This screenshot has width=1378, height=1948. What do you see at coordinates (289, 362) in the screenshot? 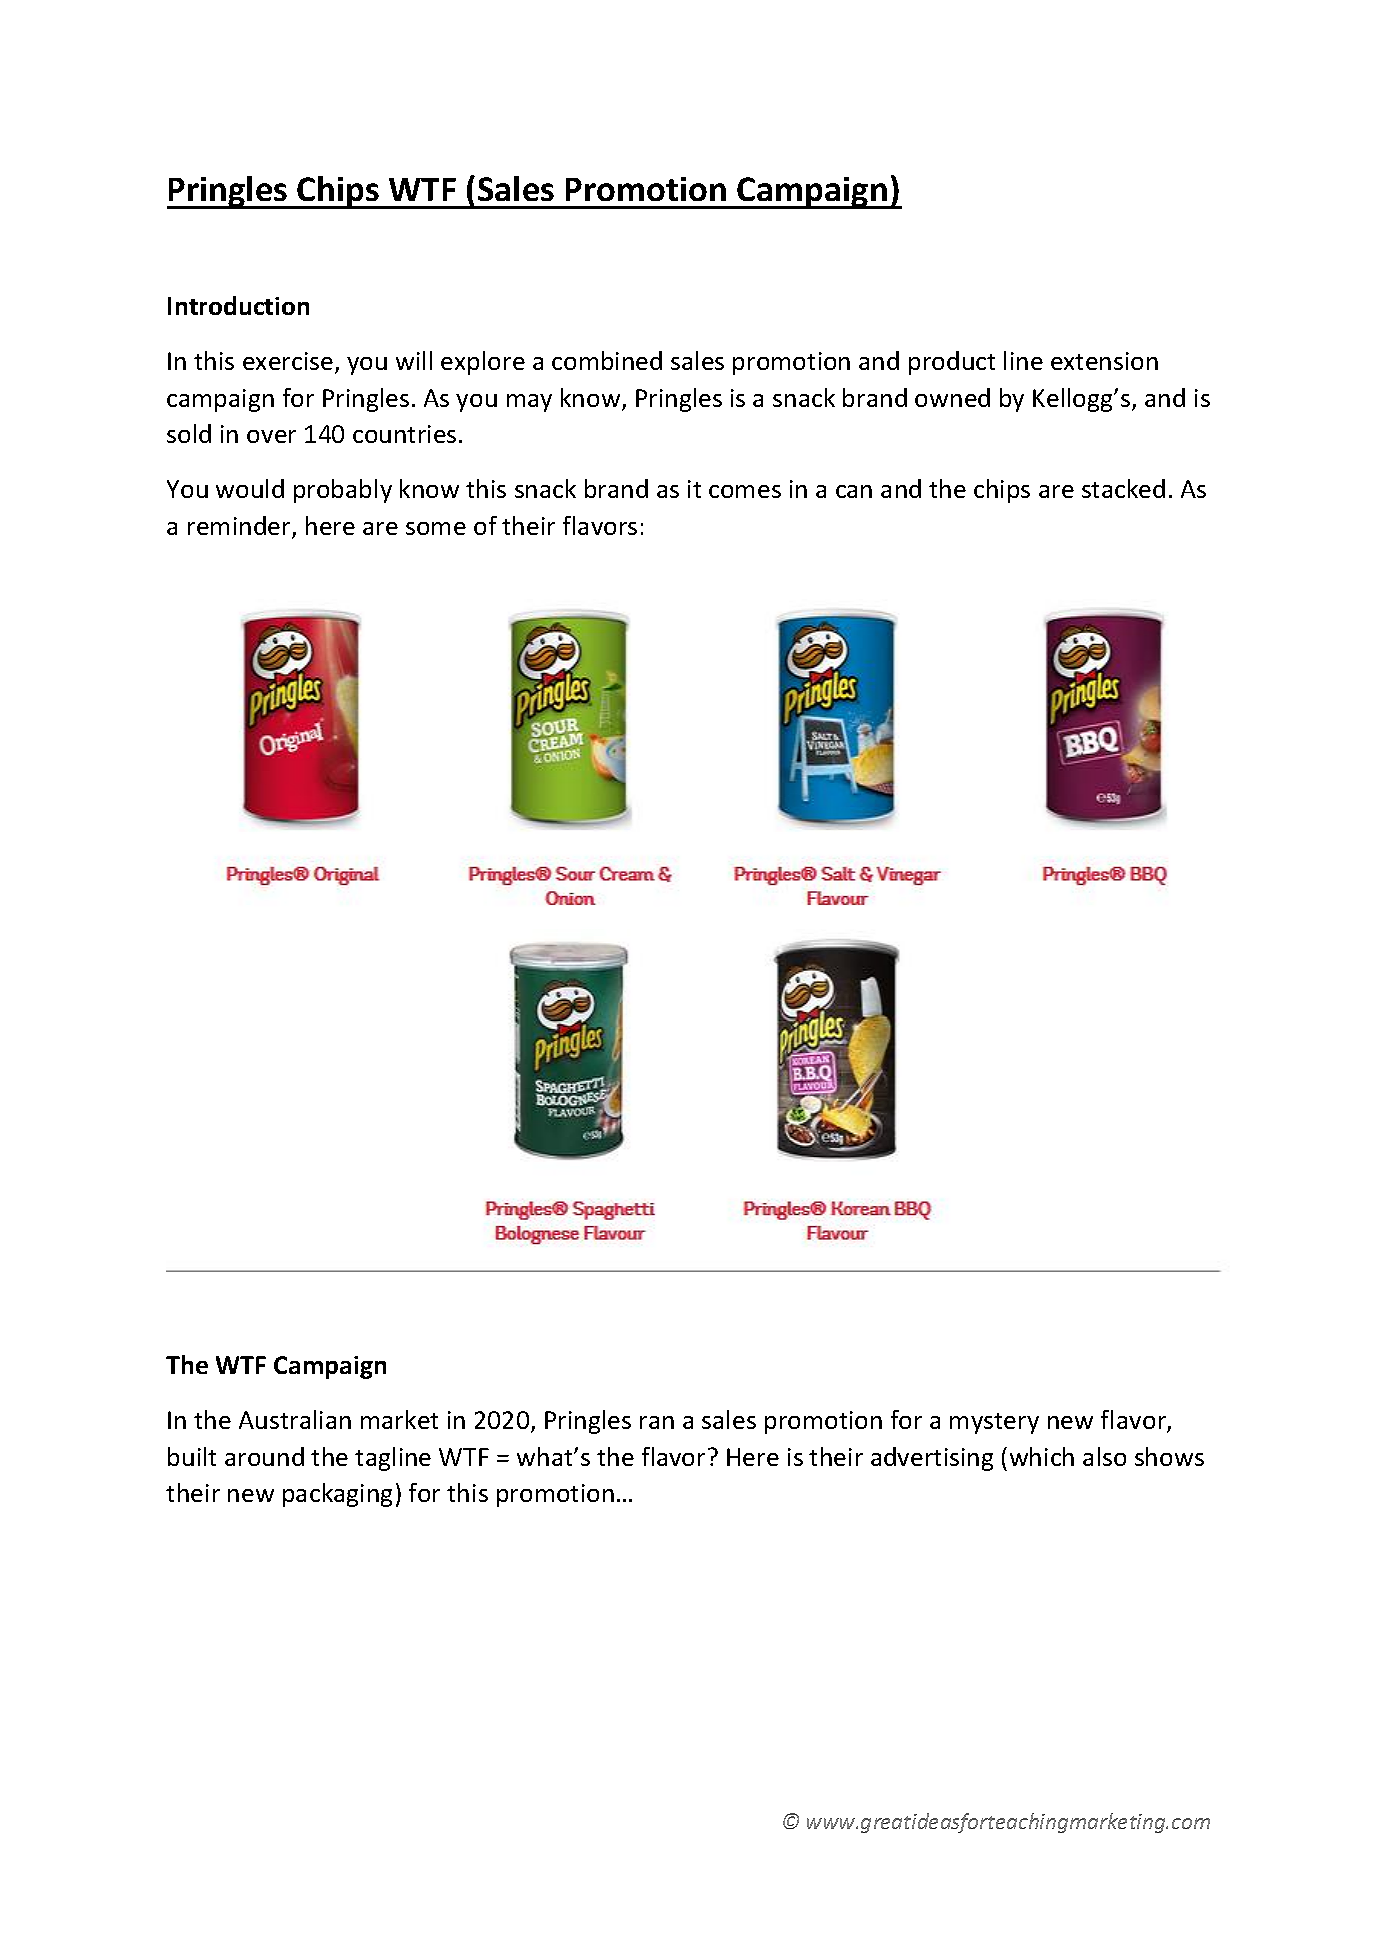
I see `exercise` at bounding box center [289, 362].
